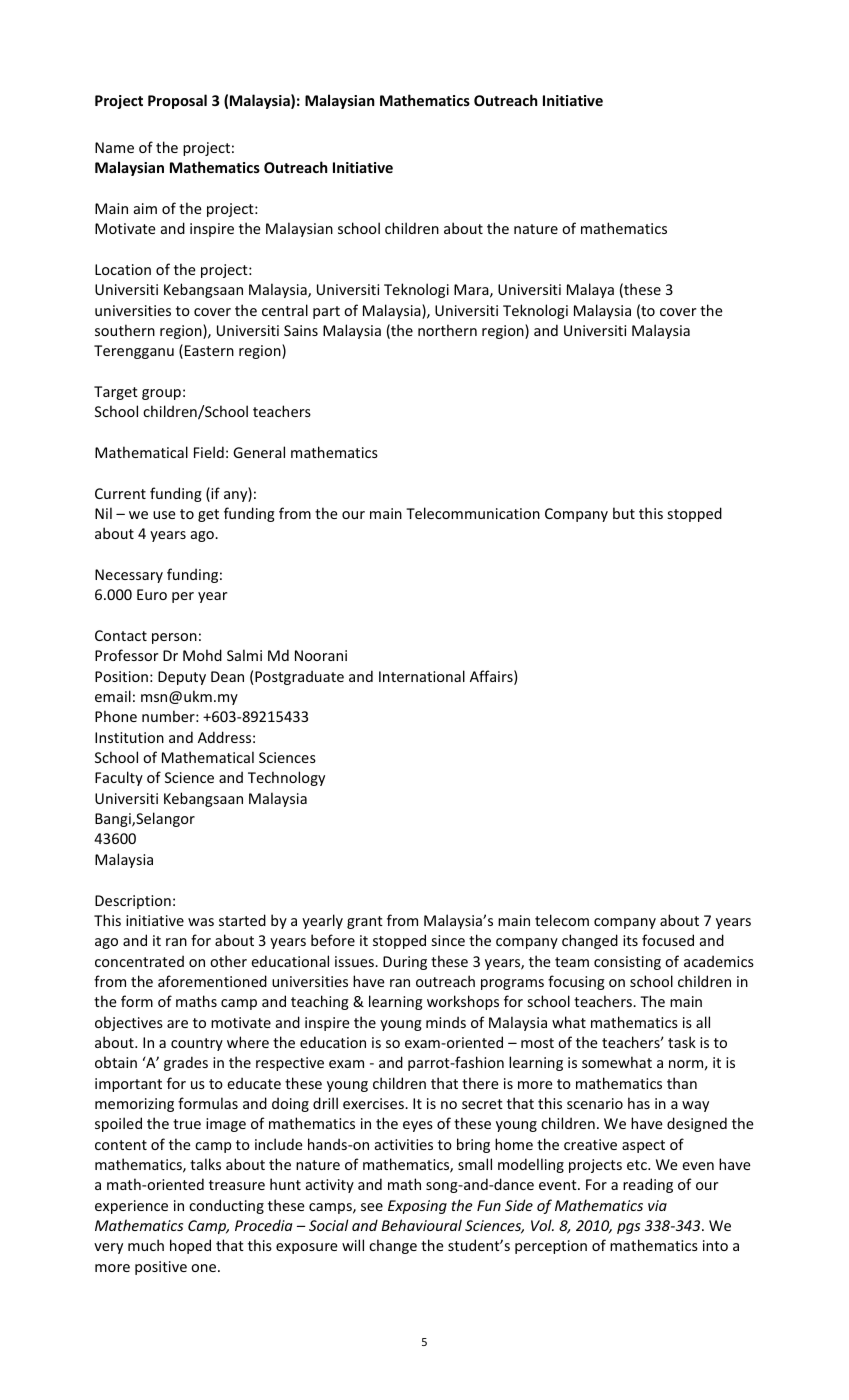 This image has width=849, height=1400. I want to click on Malaya, so click(590, 290).
